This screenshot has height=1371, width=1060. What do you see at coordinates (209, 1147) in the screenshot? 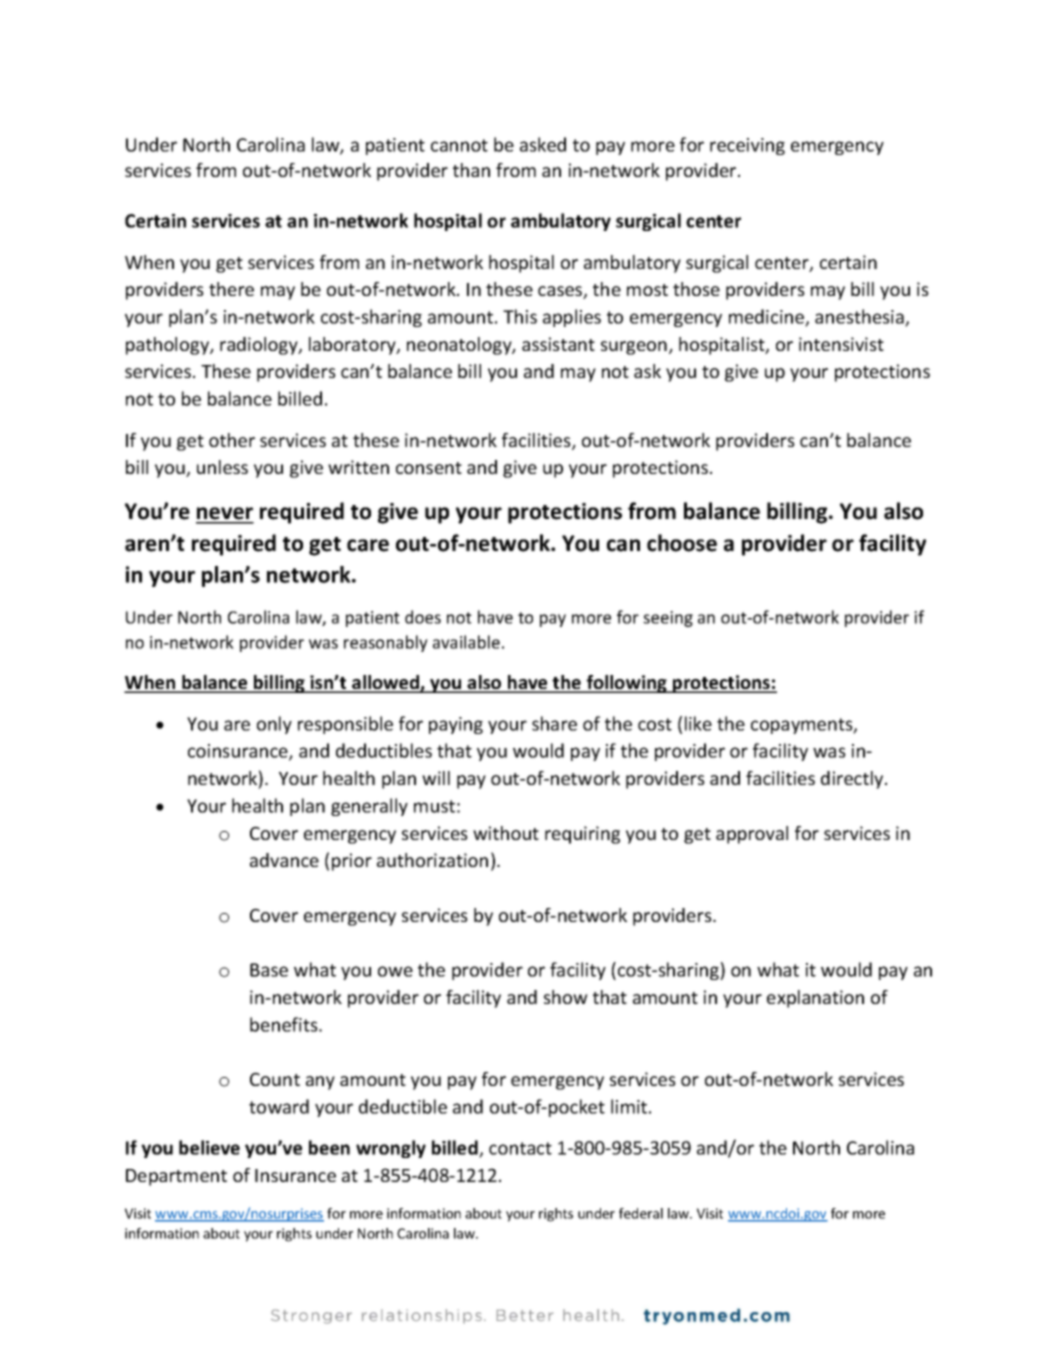
I see `believe` at bounding box center [209, 1147].
